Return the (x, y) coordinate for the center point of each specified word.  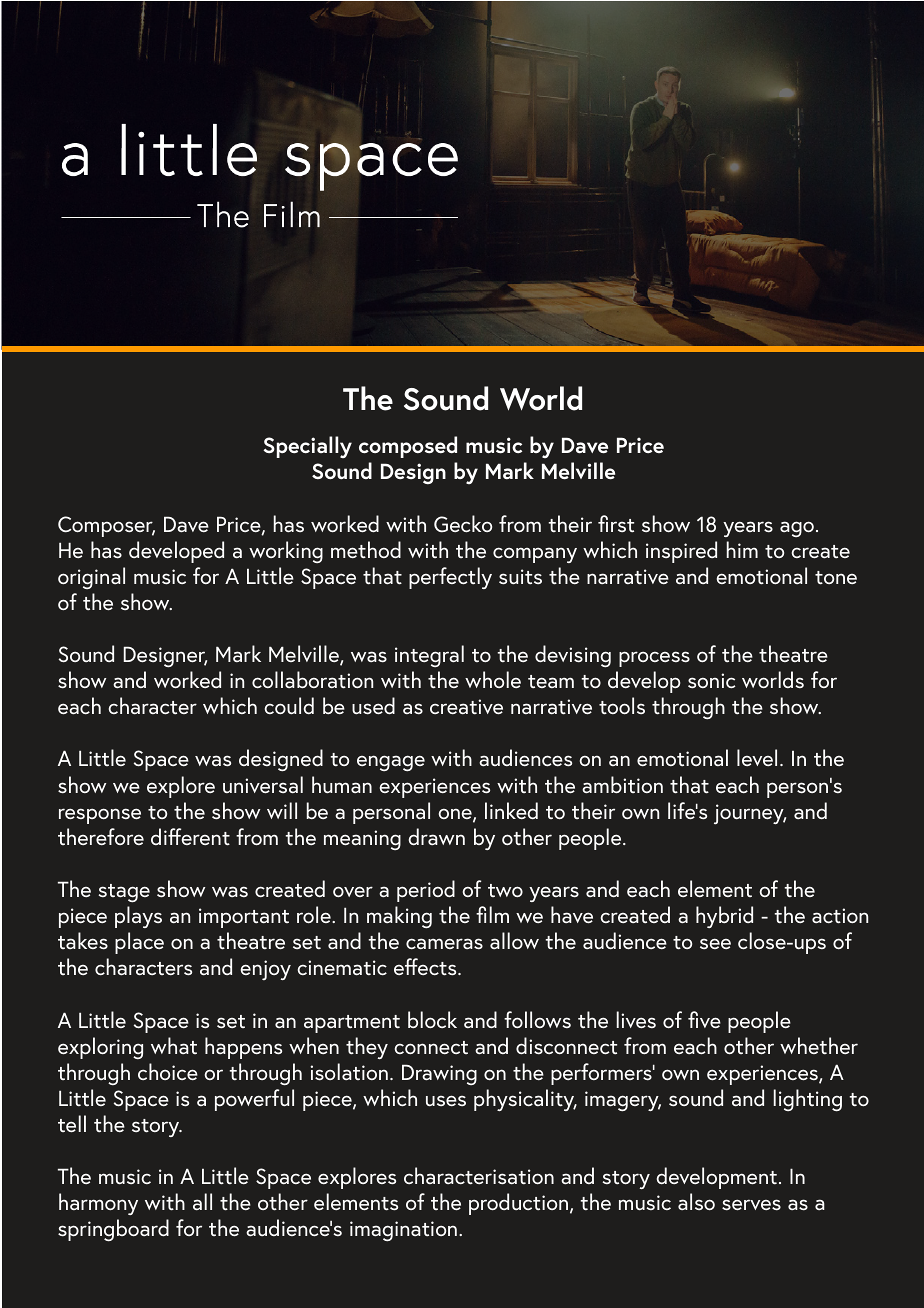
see (715, 943)
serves (751, 1205)
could (289, 705)
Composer (106, 526)
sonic (712, 681)
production (518, 1204)
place (139, 943)
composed (408, 447)
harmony (98, 1204)
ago (797, 529)
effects (426, 967)
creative (466, 707)
